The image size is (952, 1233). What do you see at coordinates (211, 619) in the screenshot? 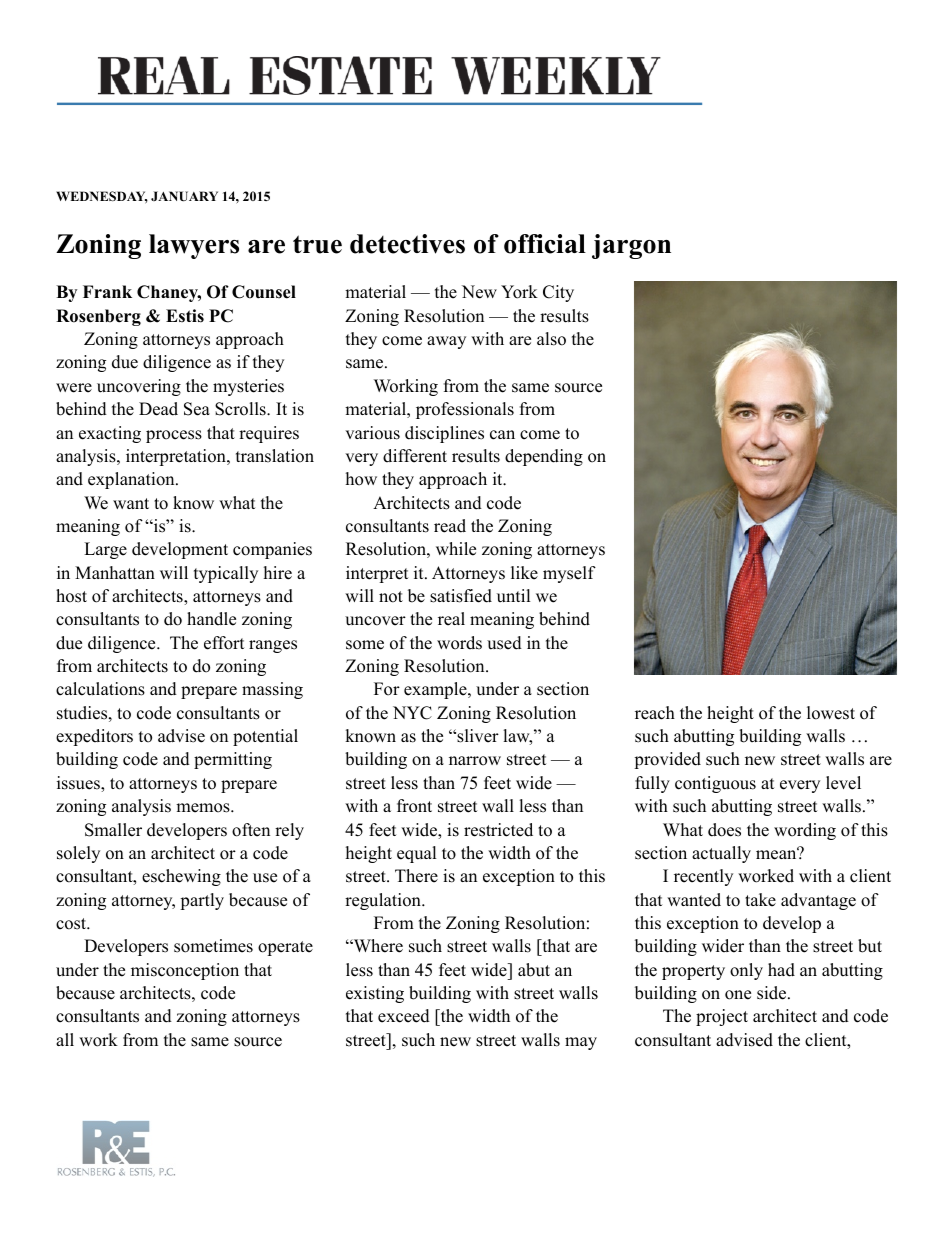
I see `handle` at bounding box center [211, 619].
